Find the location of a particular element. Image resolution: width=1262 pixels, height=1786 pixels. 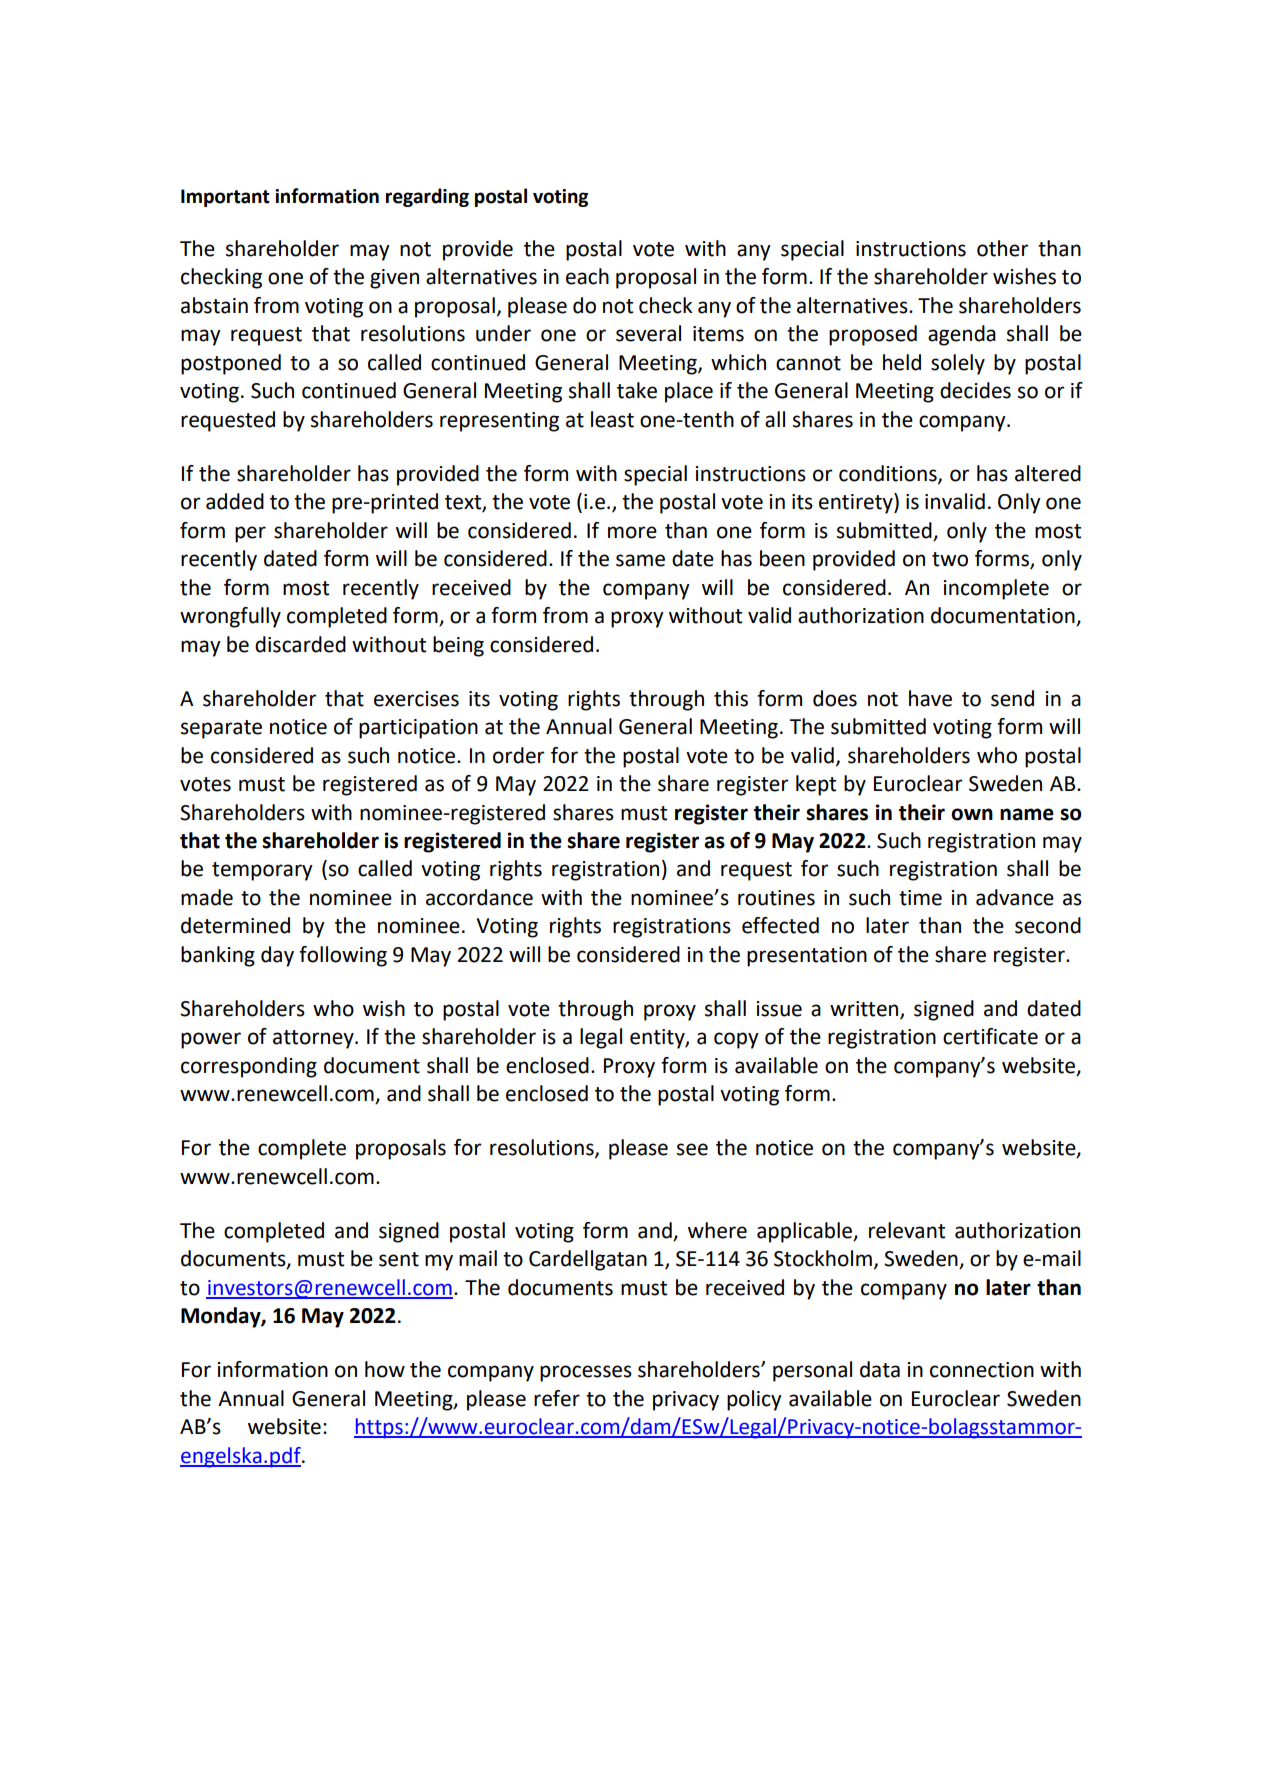

temporary is located at coordinates (262, 871).
